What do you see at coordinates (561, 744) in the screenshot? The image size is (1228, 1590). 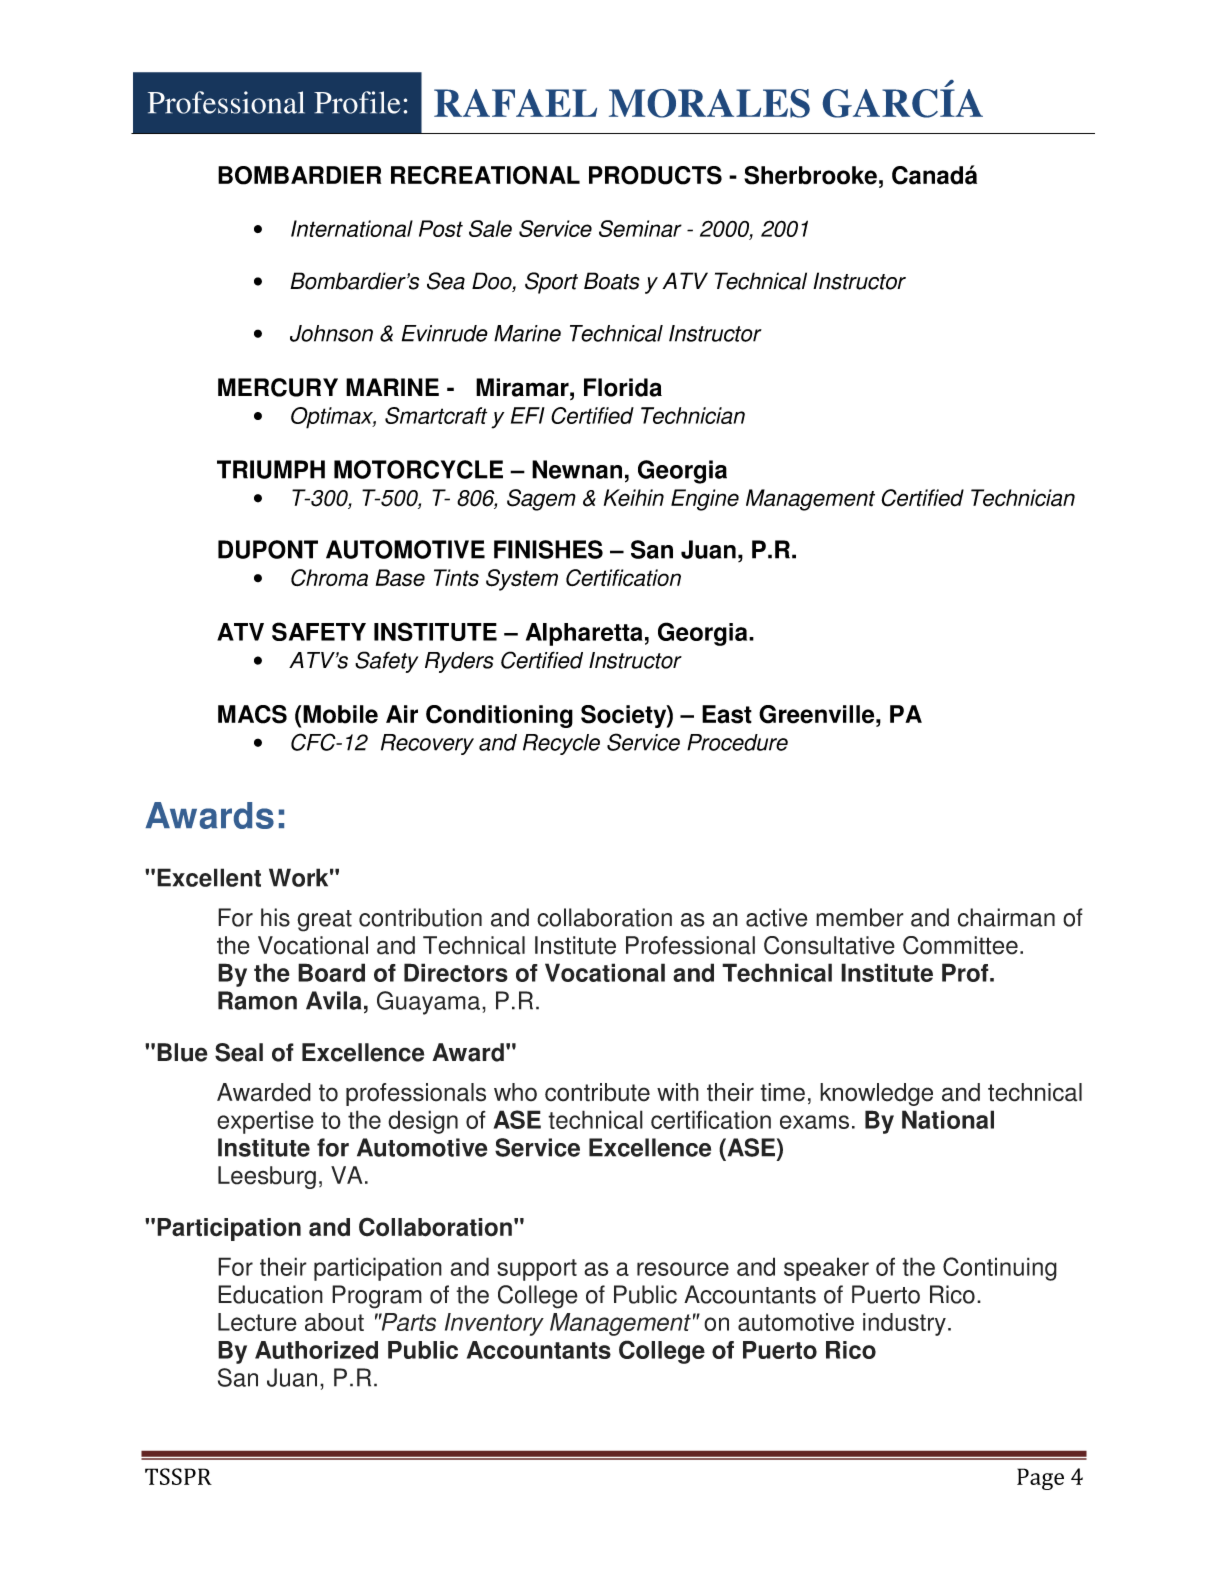 I see `Recycle` at bounding box center [561, 744].
